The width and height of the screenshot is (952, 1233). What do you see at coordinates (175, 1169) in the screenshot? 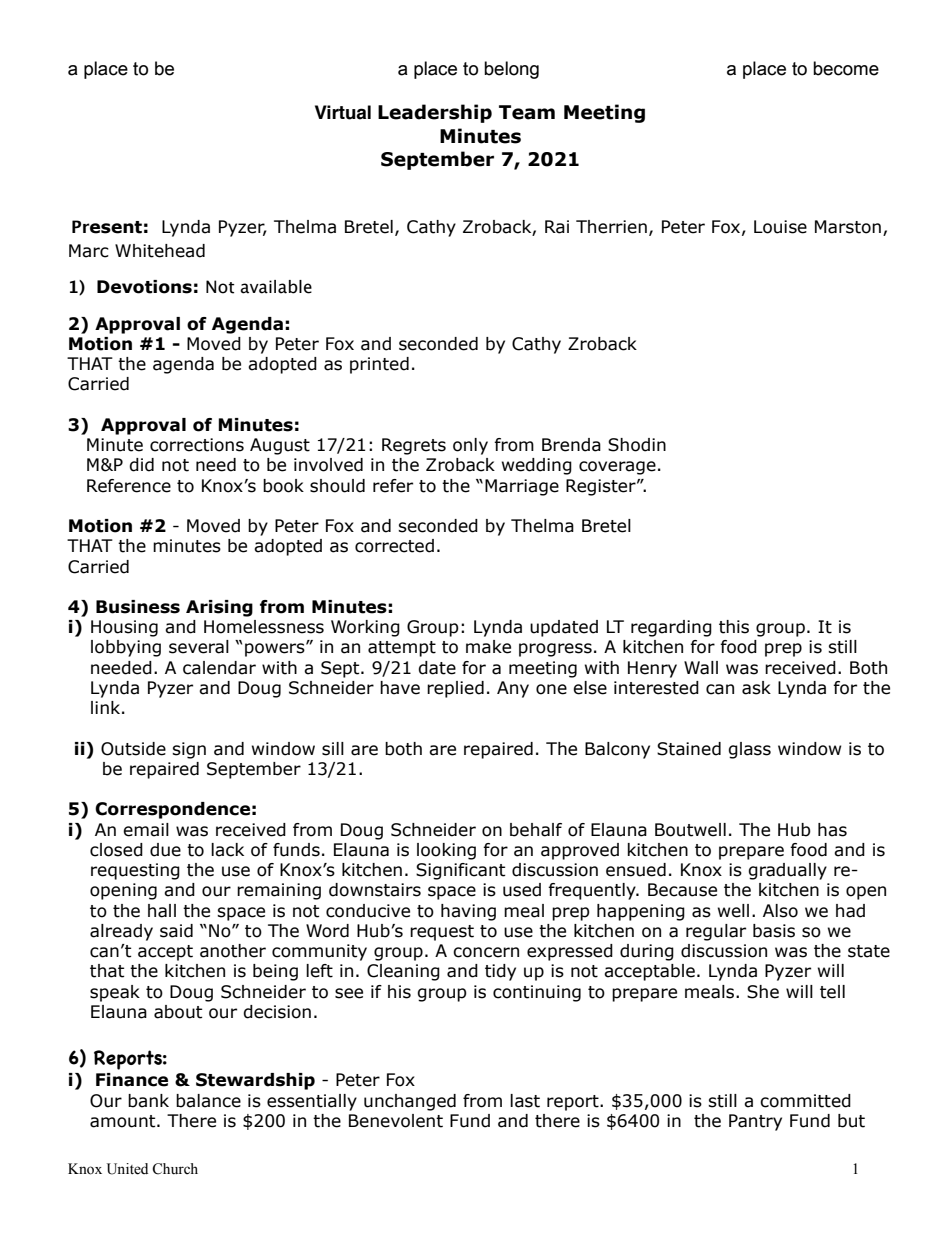
I see `Church` at bounding box center [175, 1169].
